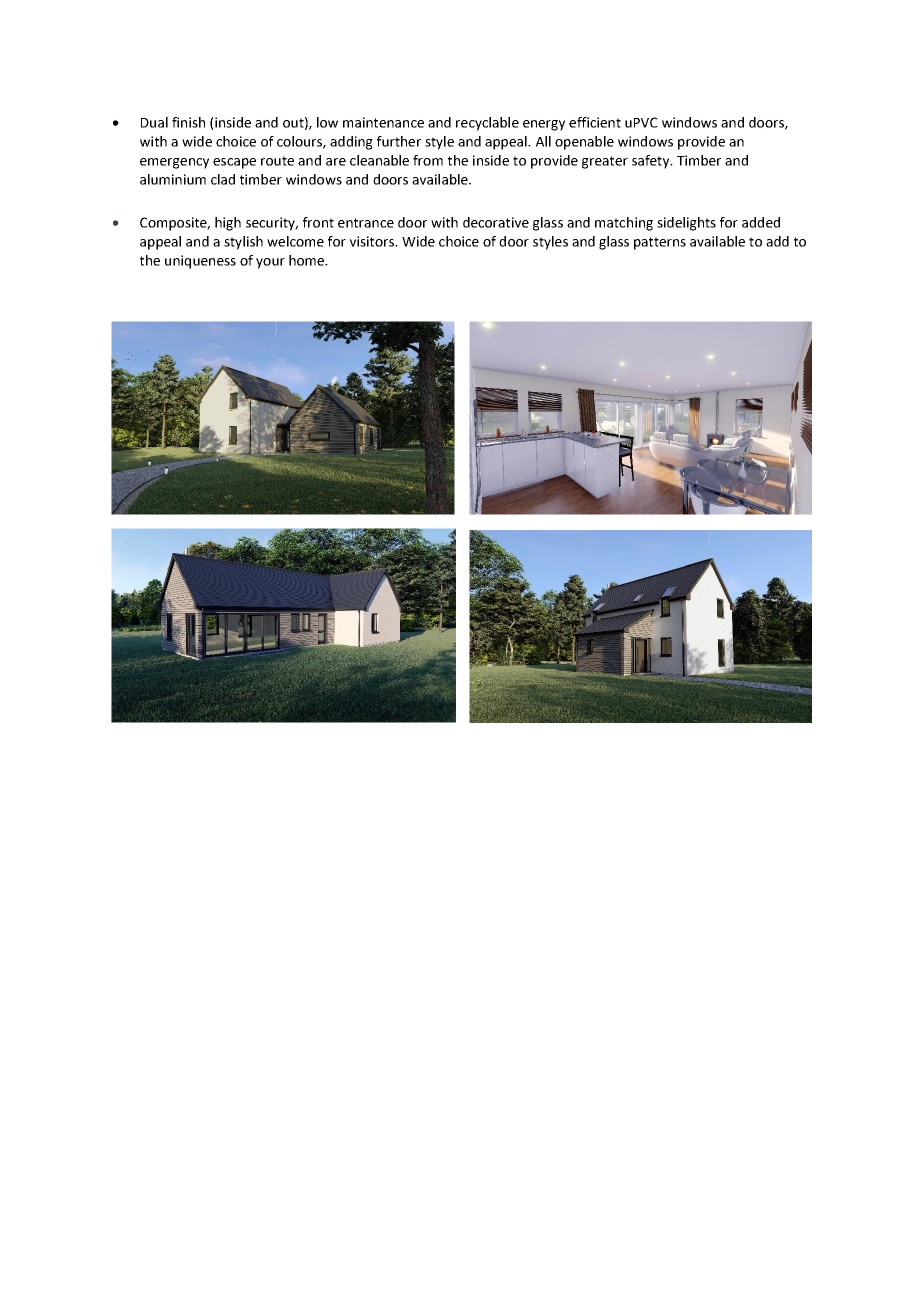 This screenshot has height=1308, width=924. Describe the element at coordinates (200, 262) in the screenshot. I see `uniqueness` at that location.
